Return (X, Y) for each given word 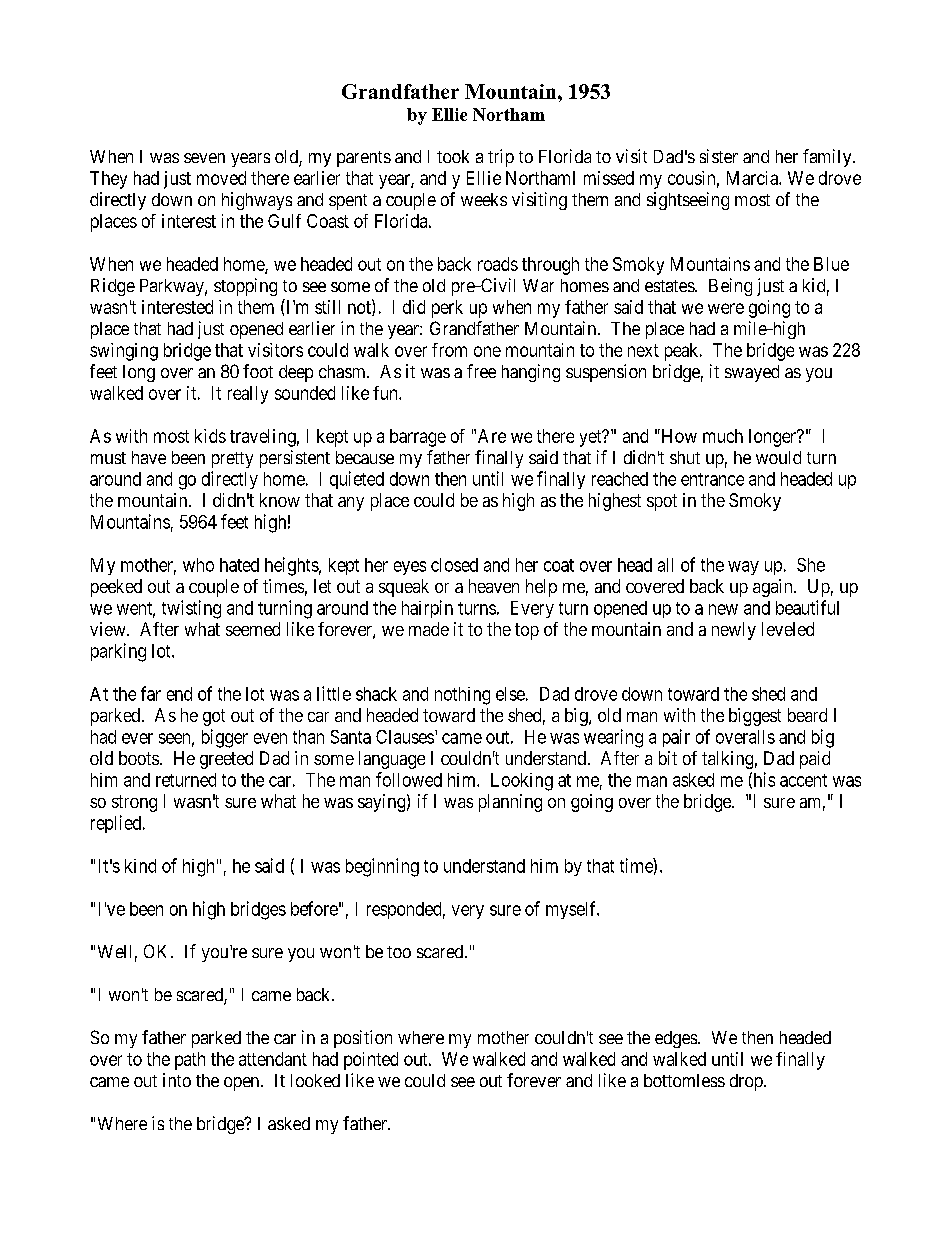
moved (221, 178)
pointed (371, 1061)
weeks (484, 199)
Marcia (753, 178)
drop (747, 1082)
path (190, 1061)
